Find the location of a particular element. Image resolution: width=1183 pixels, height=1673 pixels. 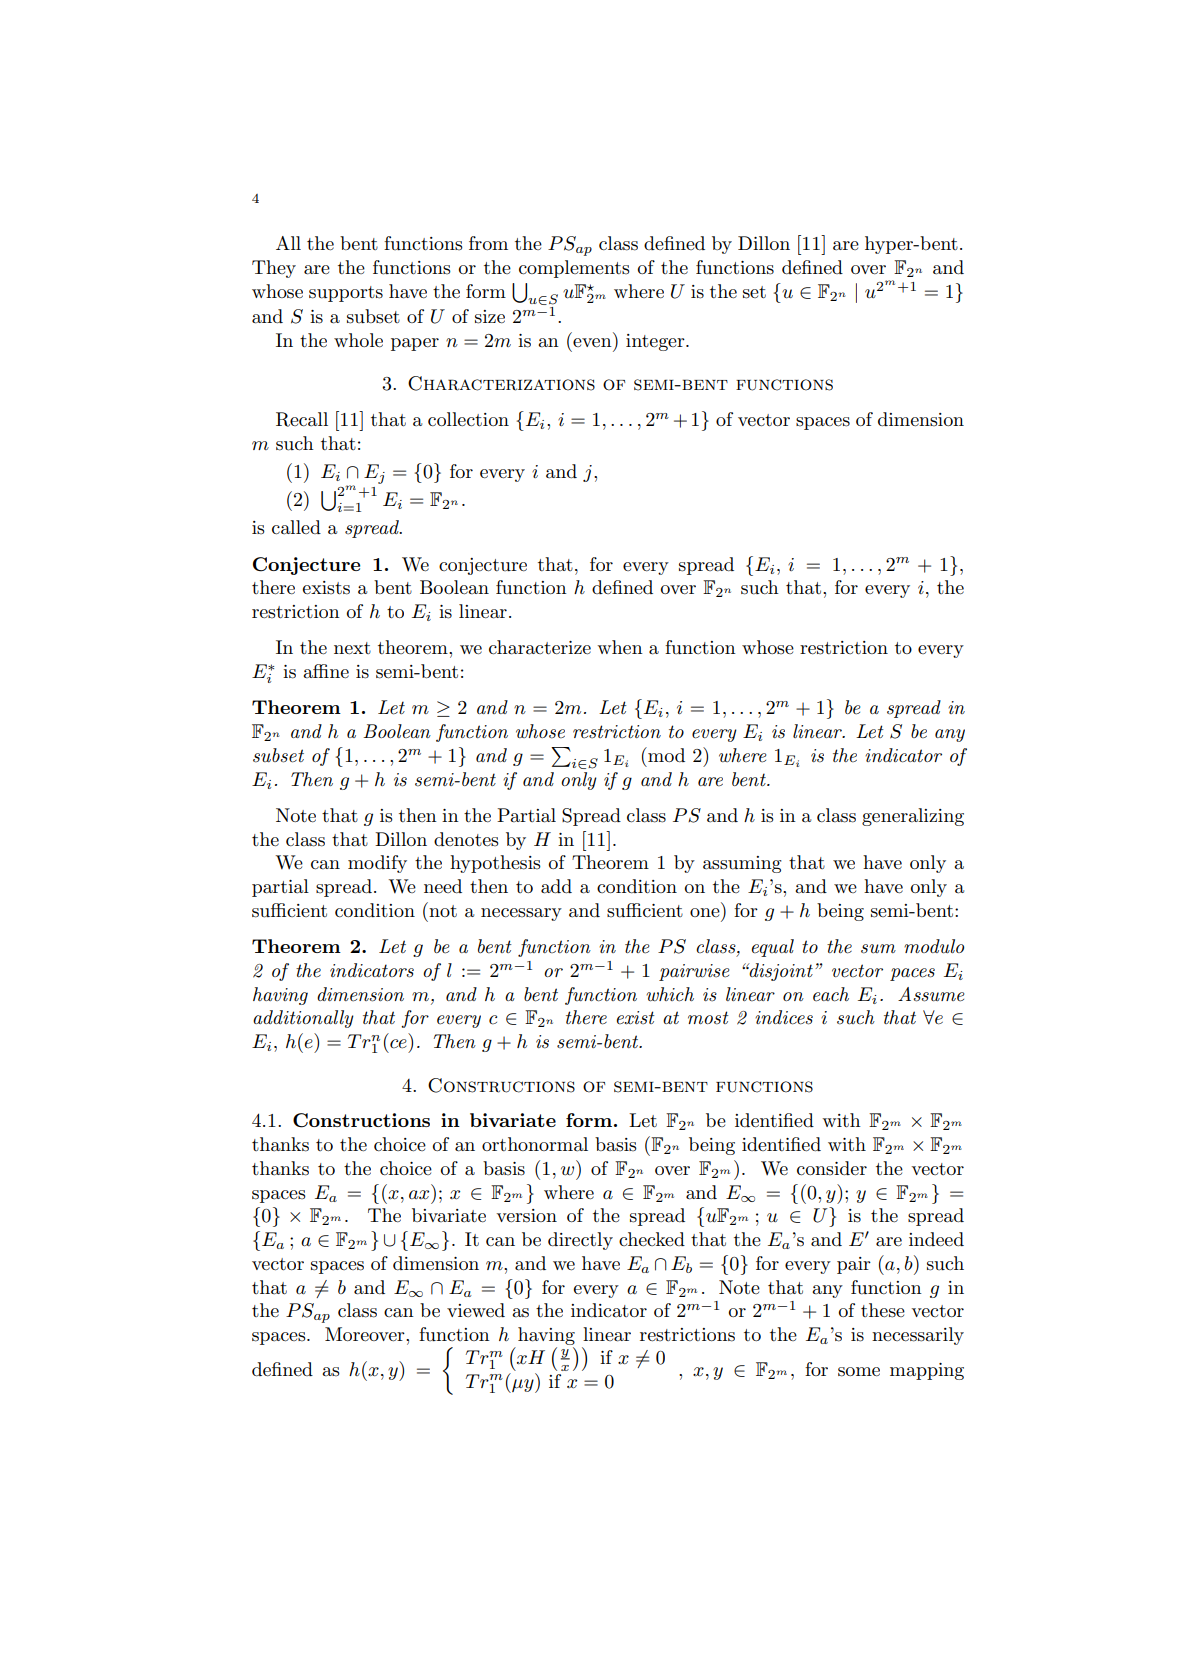

integer is located at coordinates (656, 342).
